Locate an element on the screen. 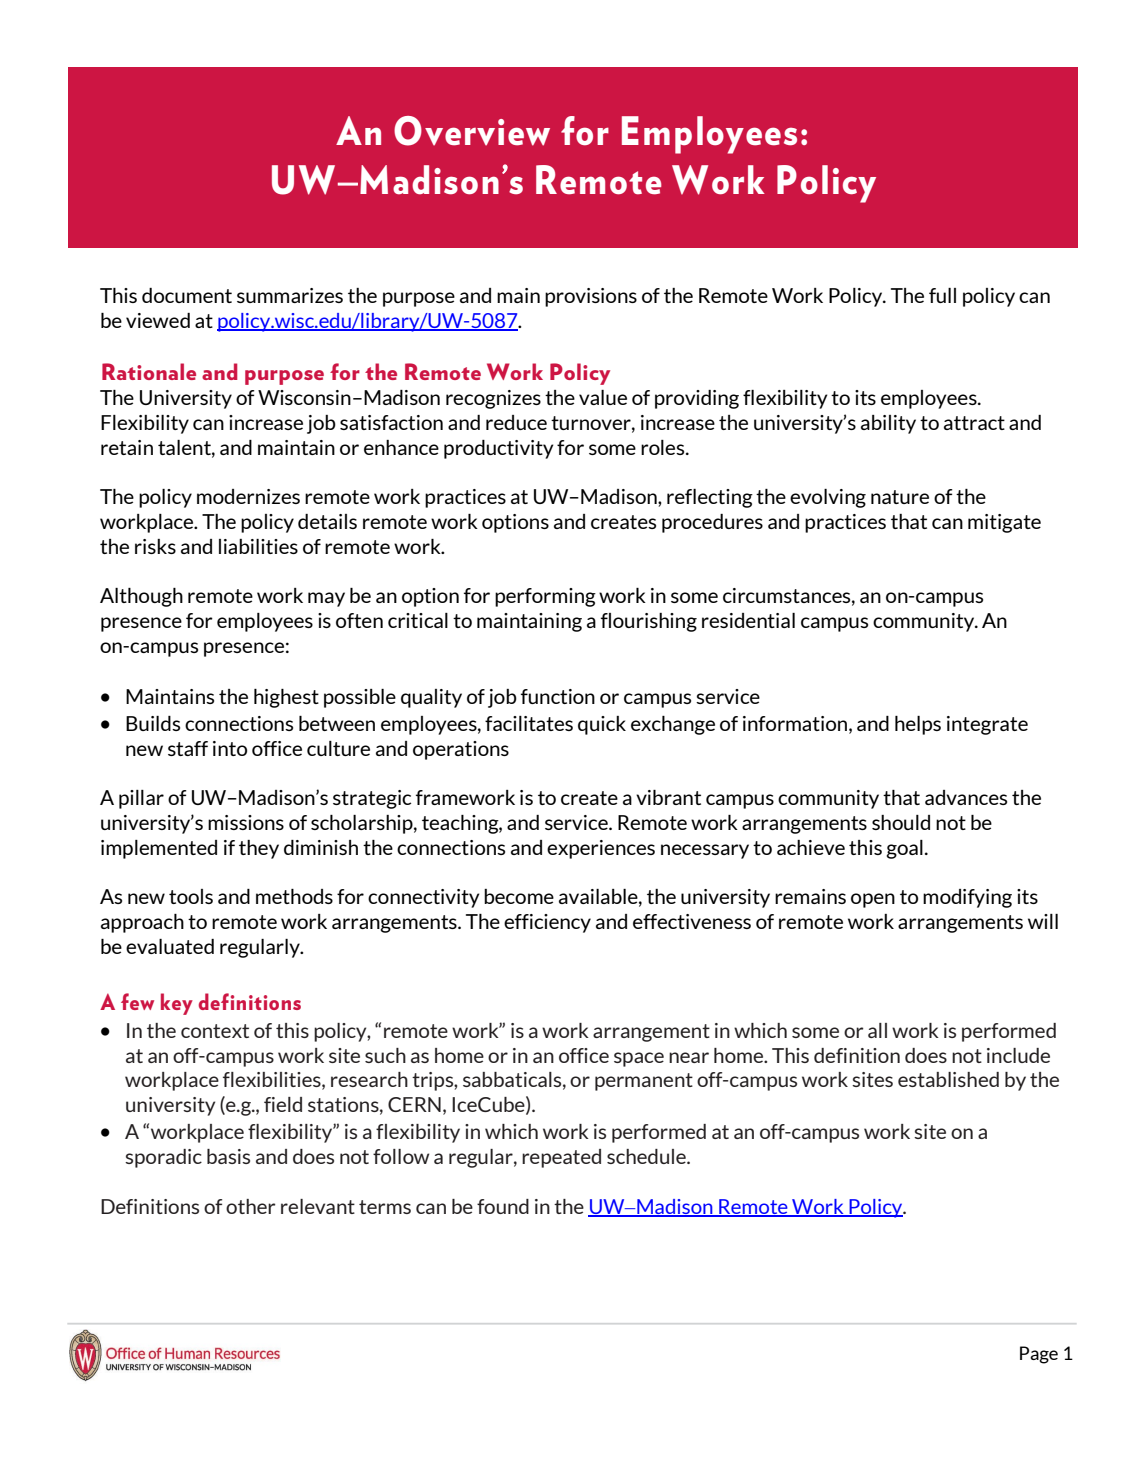  all is located at coordinates (877, 1030).
